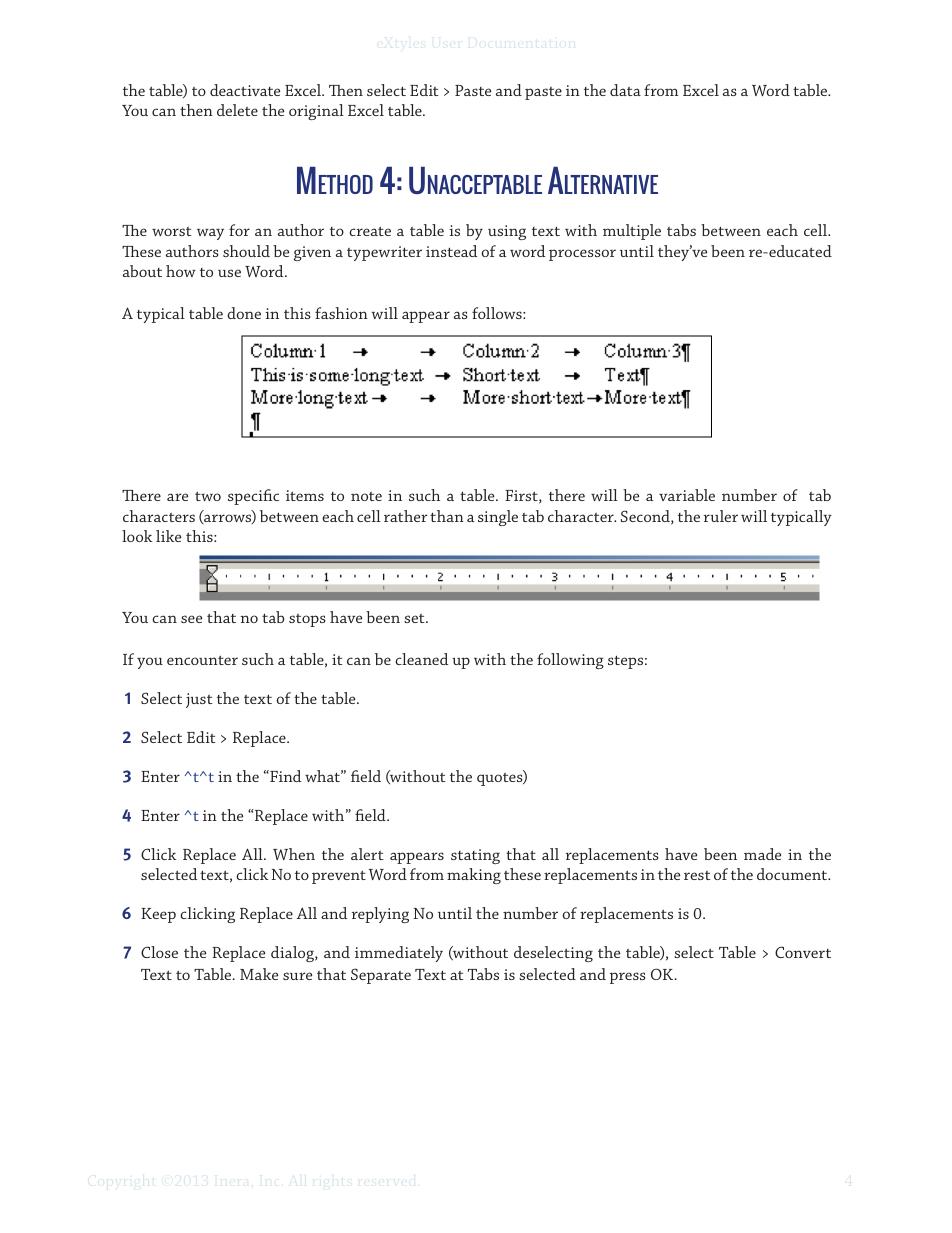  What do you see at coordinates (625, 90) in the page?
I see `data` at bounding box center [625, 90].
